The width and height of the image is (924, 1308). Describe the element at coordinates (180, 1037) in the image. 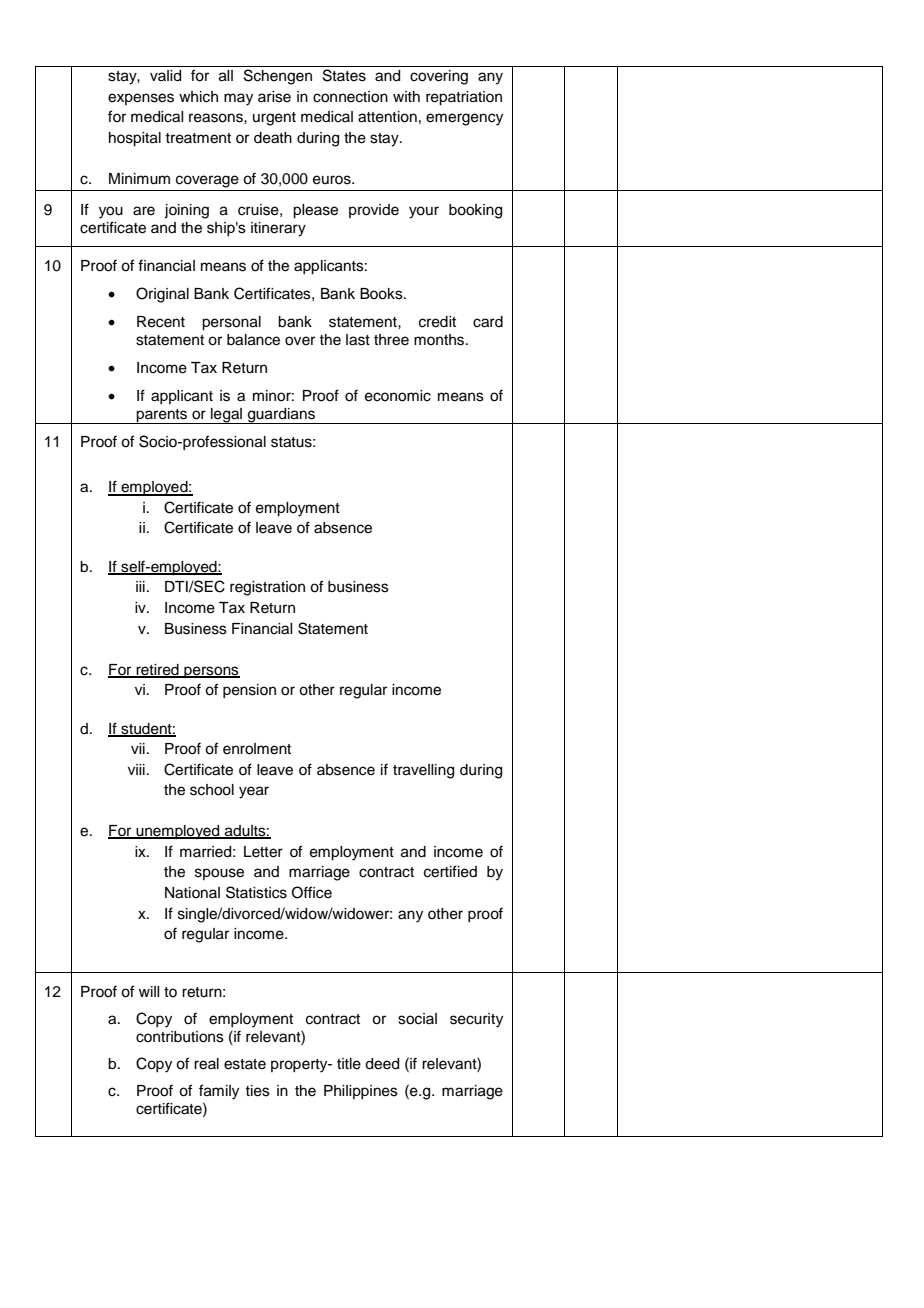

I see `contributions` at that location.
